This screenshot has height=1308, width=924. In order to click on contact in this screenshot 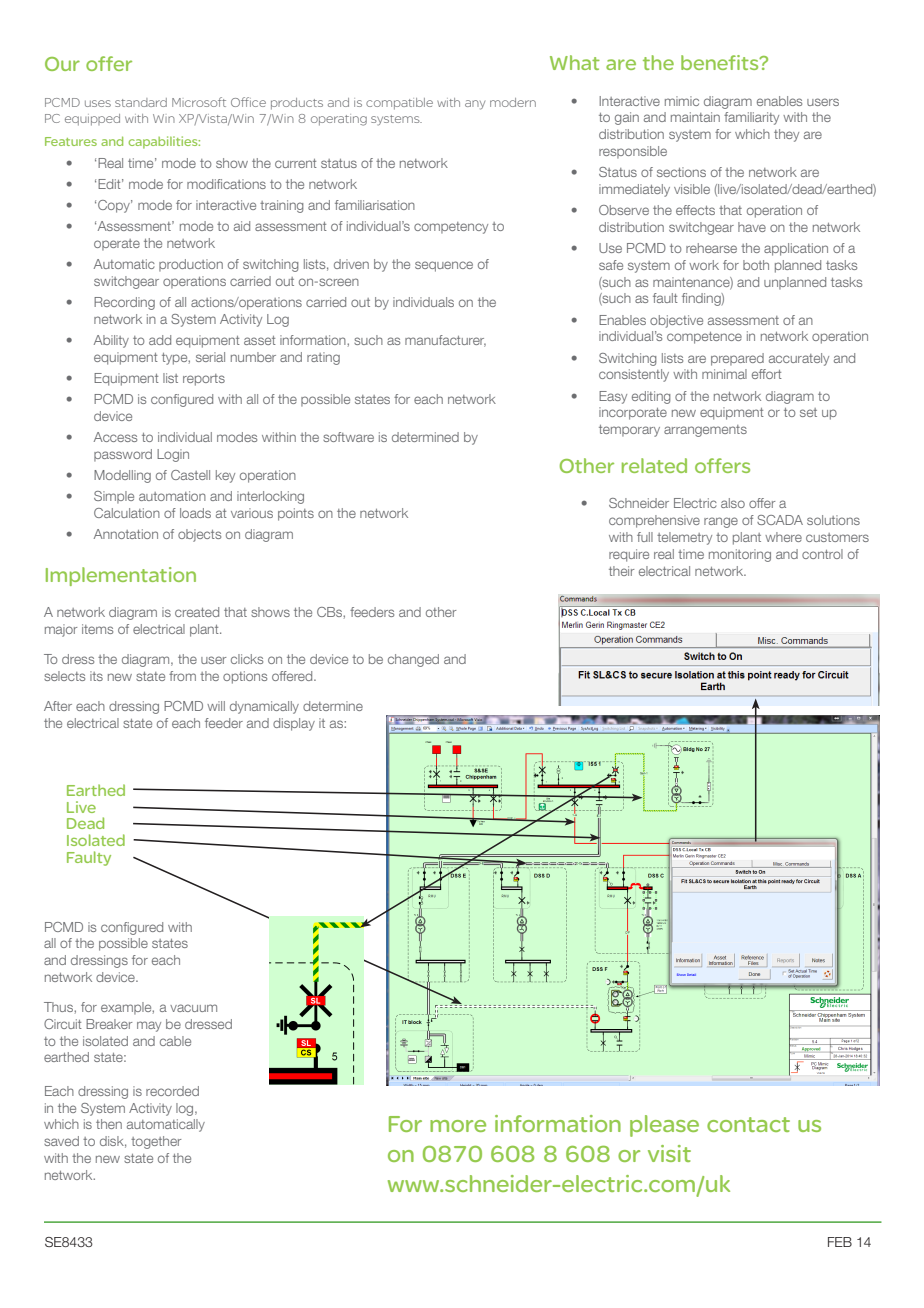, I will do `click(748, 1124)`.
